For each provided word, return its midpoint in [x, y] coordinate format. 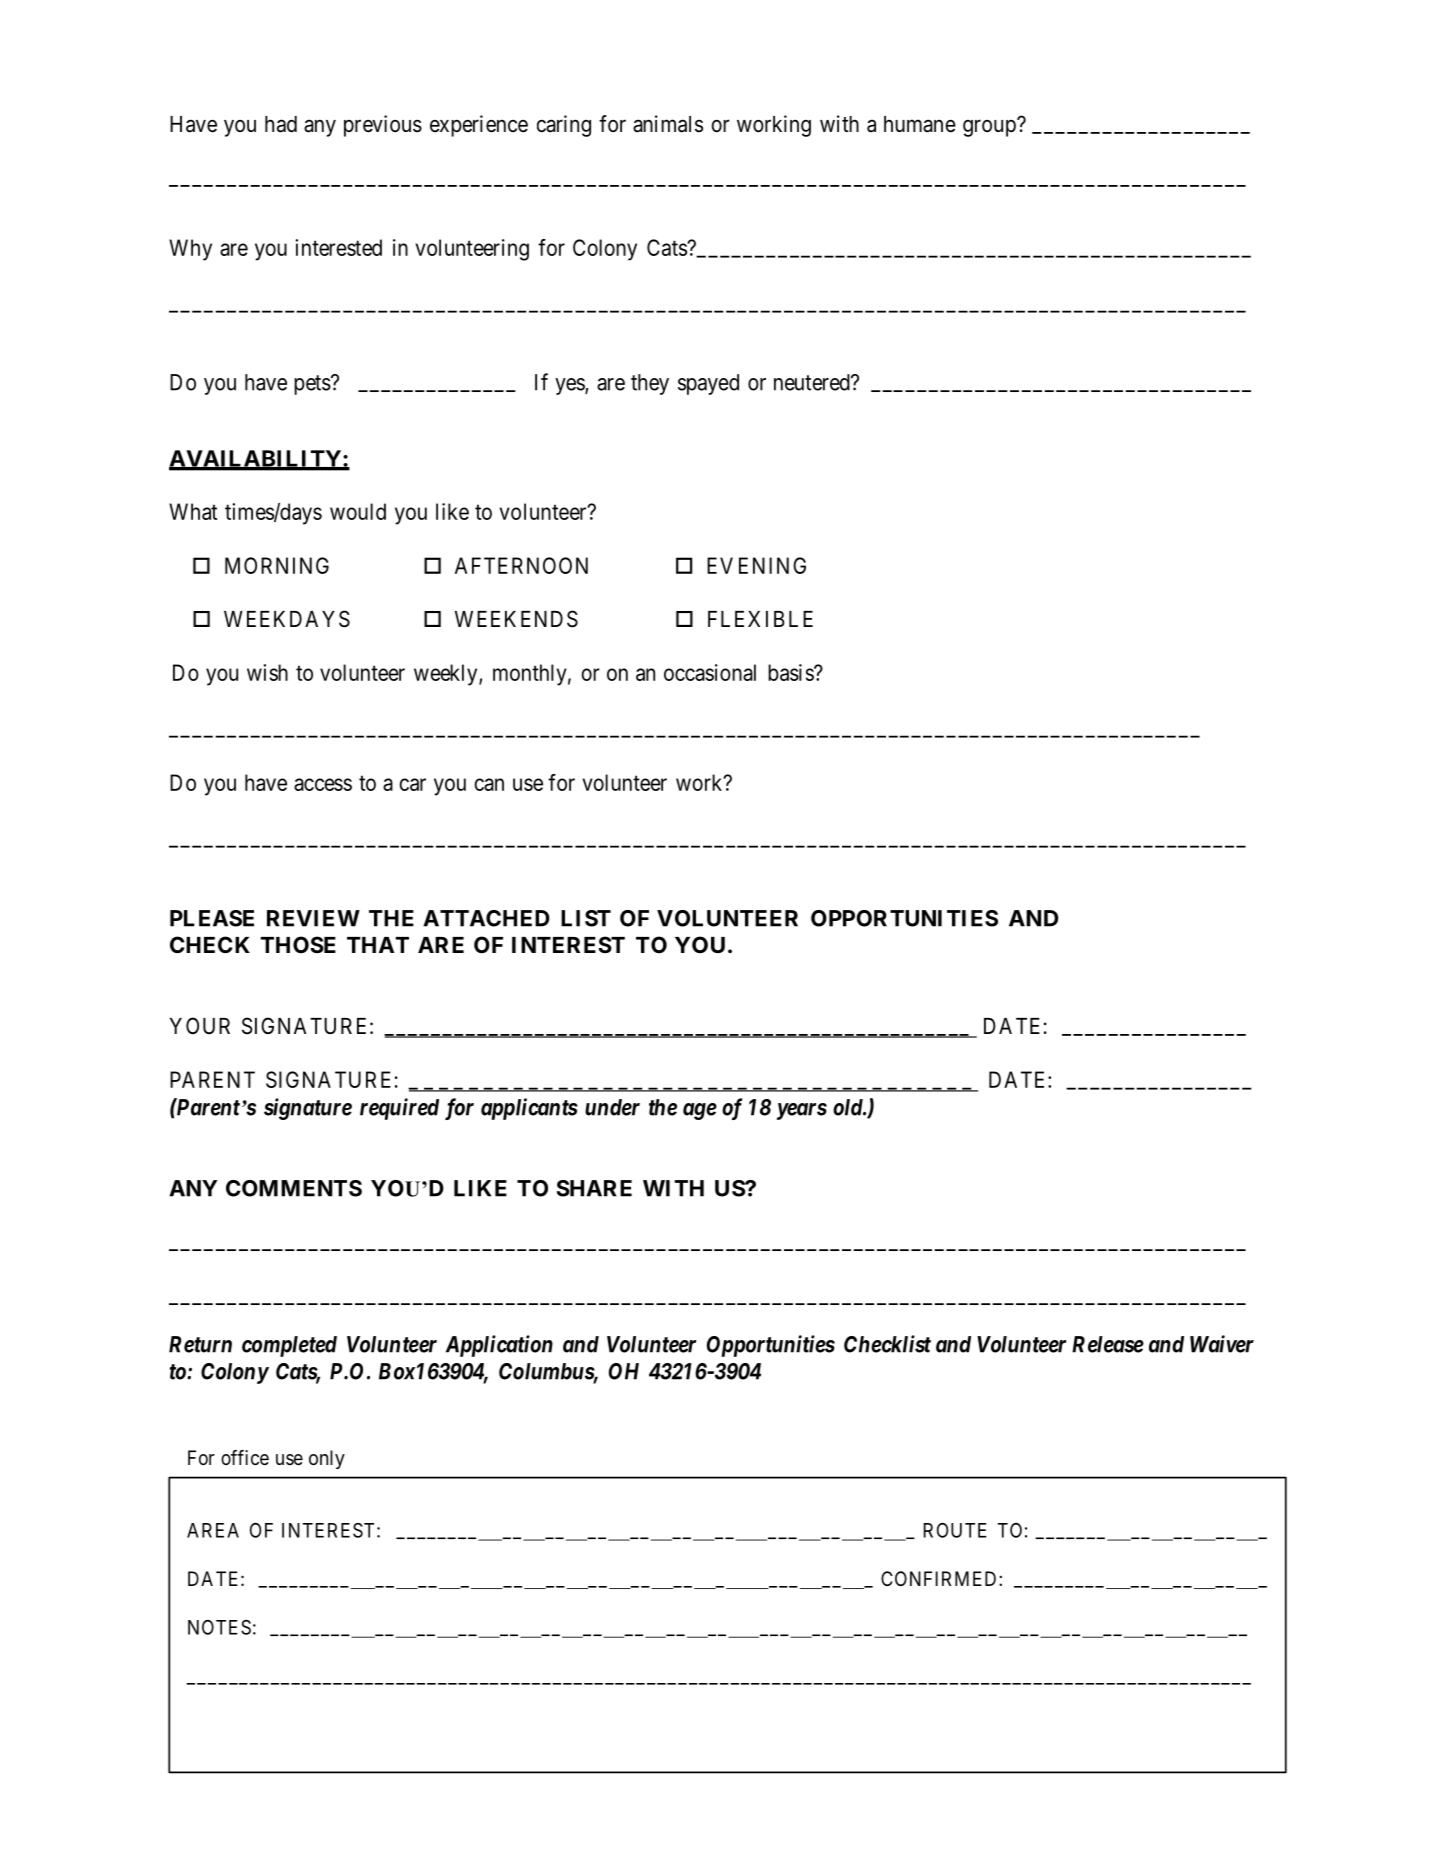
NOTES [219, 1627]
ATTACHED [486, 918]
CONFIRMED [940, 1578]
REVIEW [313, 918]
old [848, 1107]
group [990, 128]
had [281, 124]
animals [668, 124]
